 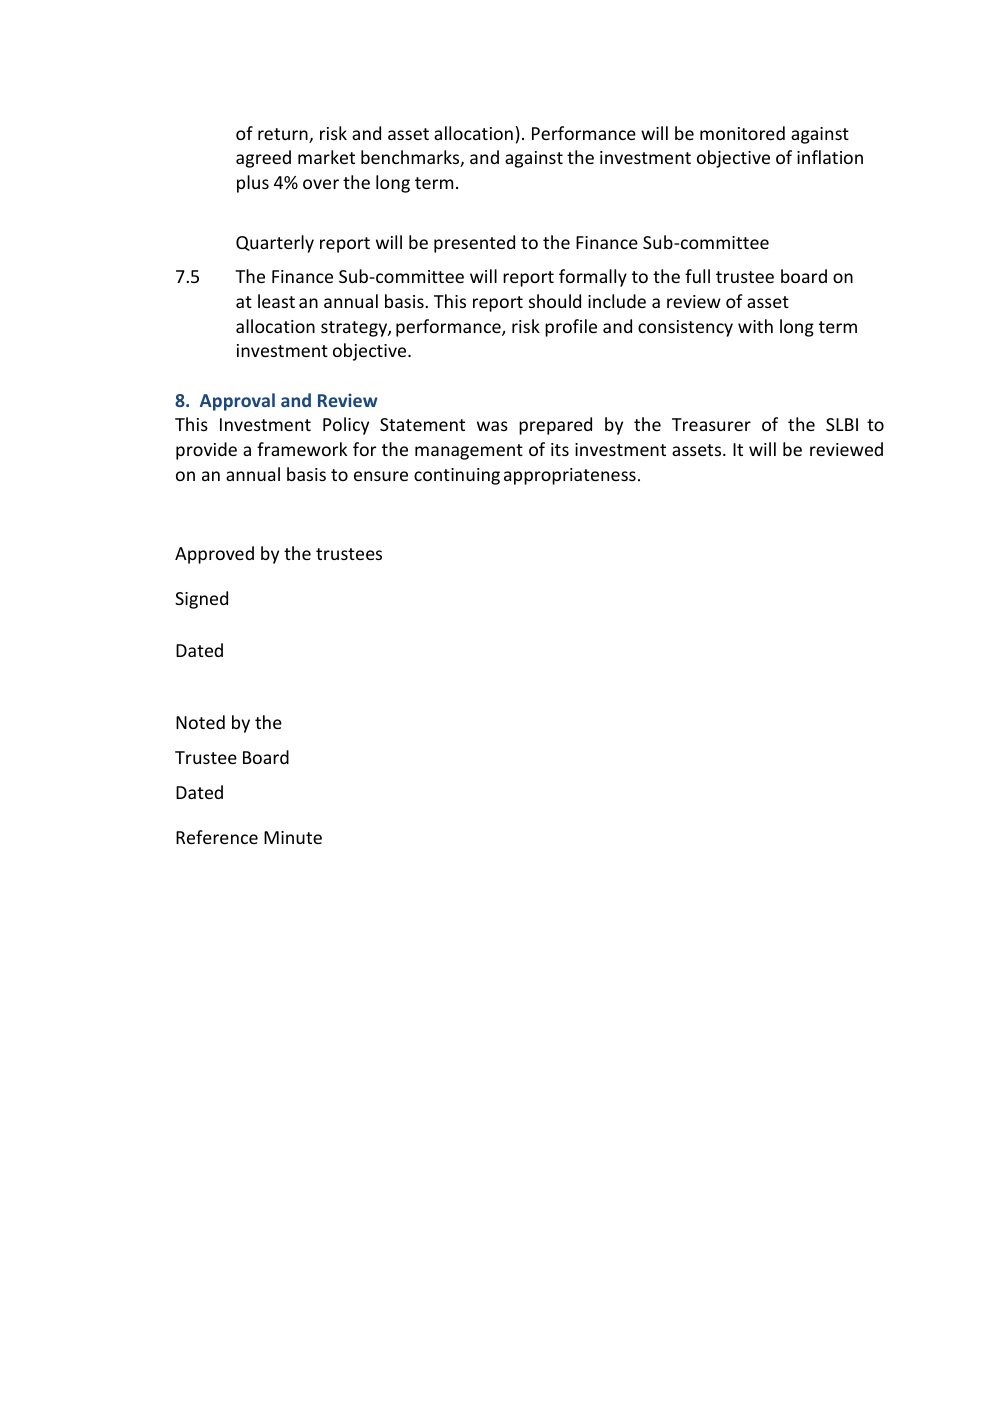 What do you see at coordinates (302, 449) in the image?
I see `framework` at bounding box center [302, 449].
